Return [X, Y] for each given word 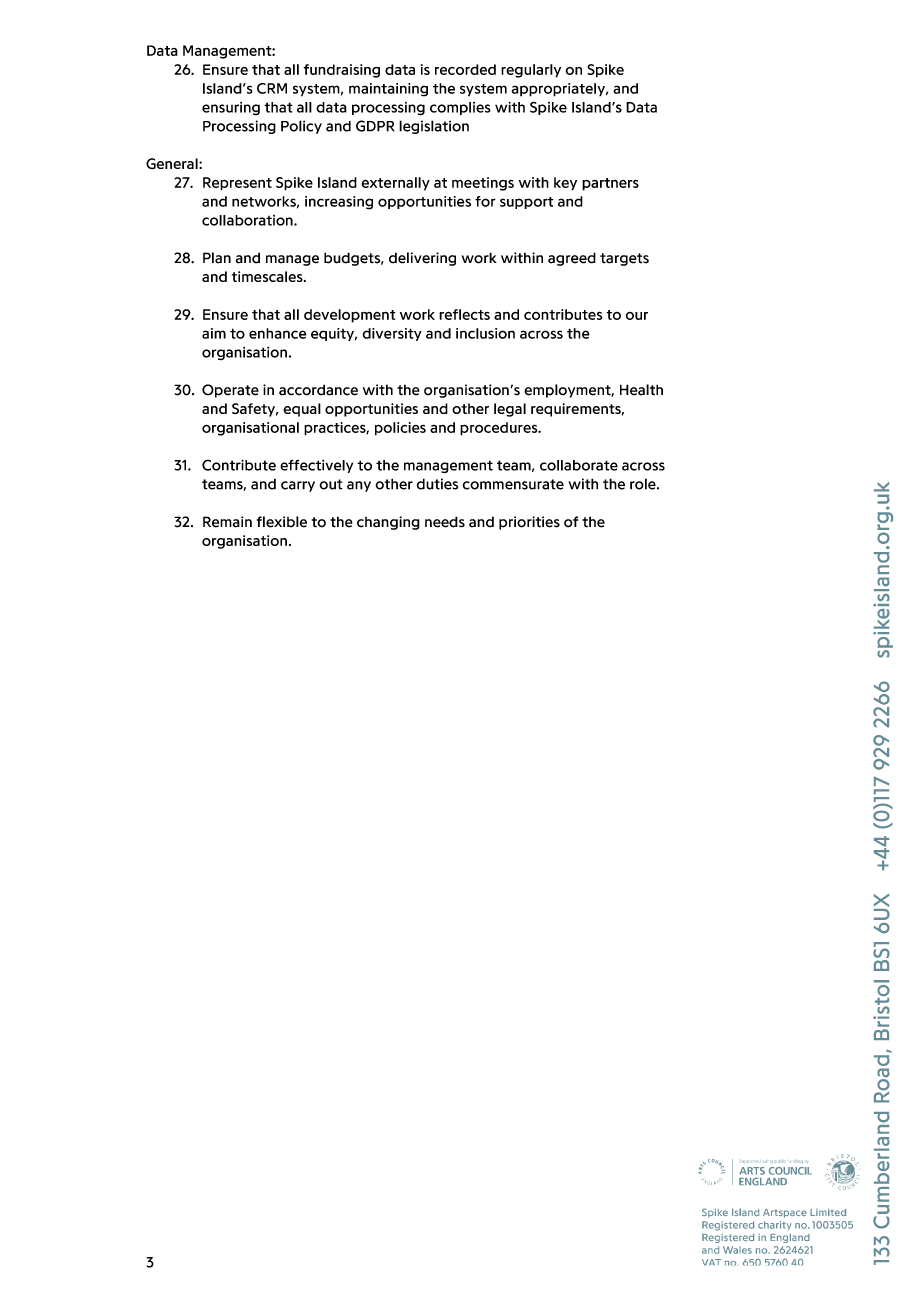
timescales [268, 276]
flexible [282, 522]
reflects [464, 314]
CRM [272, 88]
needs [445, 522]
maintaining [388, 90]
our [637, 316]
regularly [531, 71]
